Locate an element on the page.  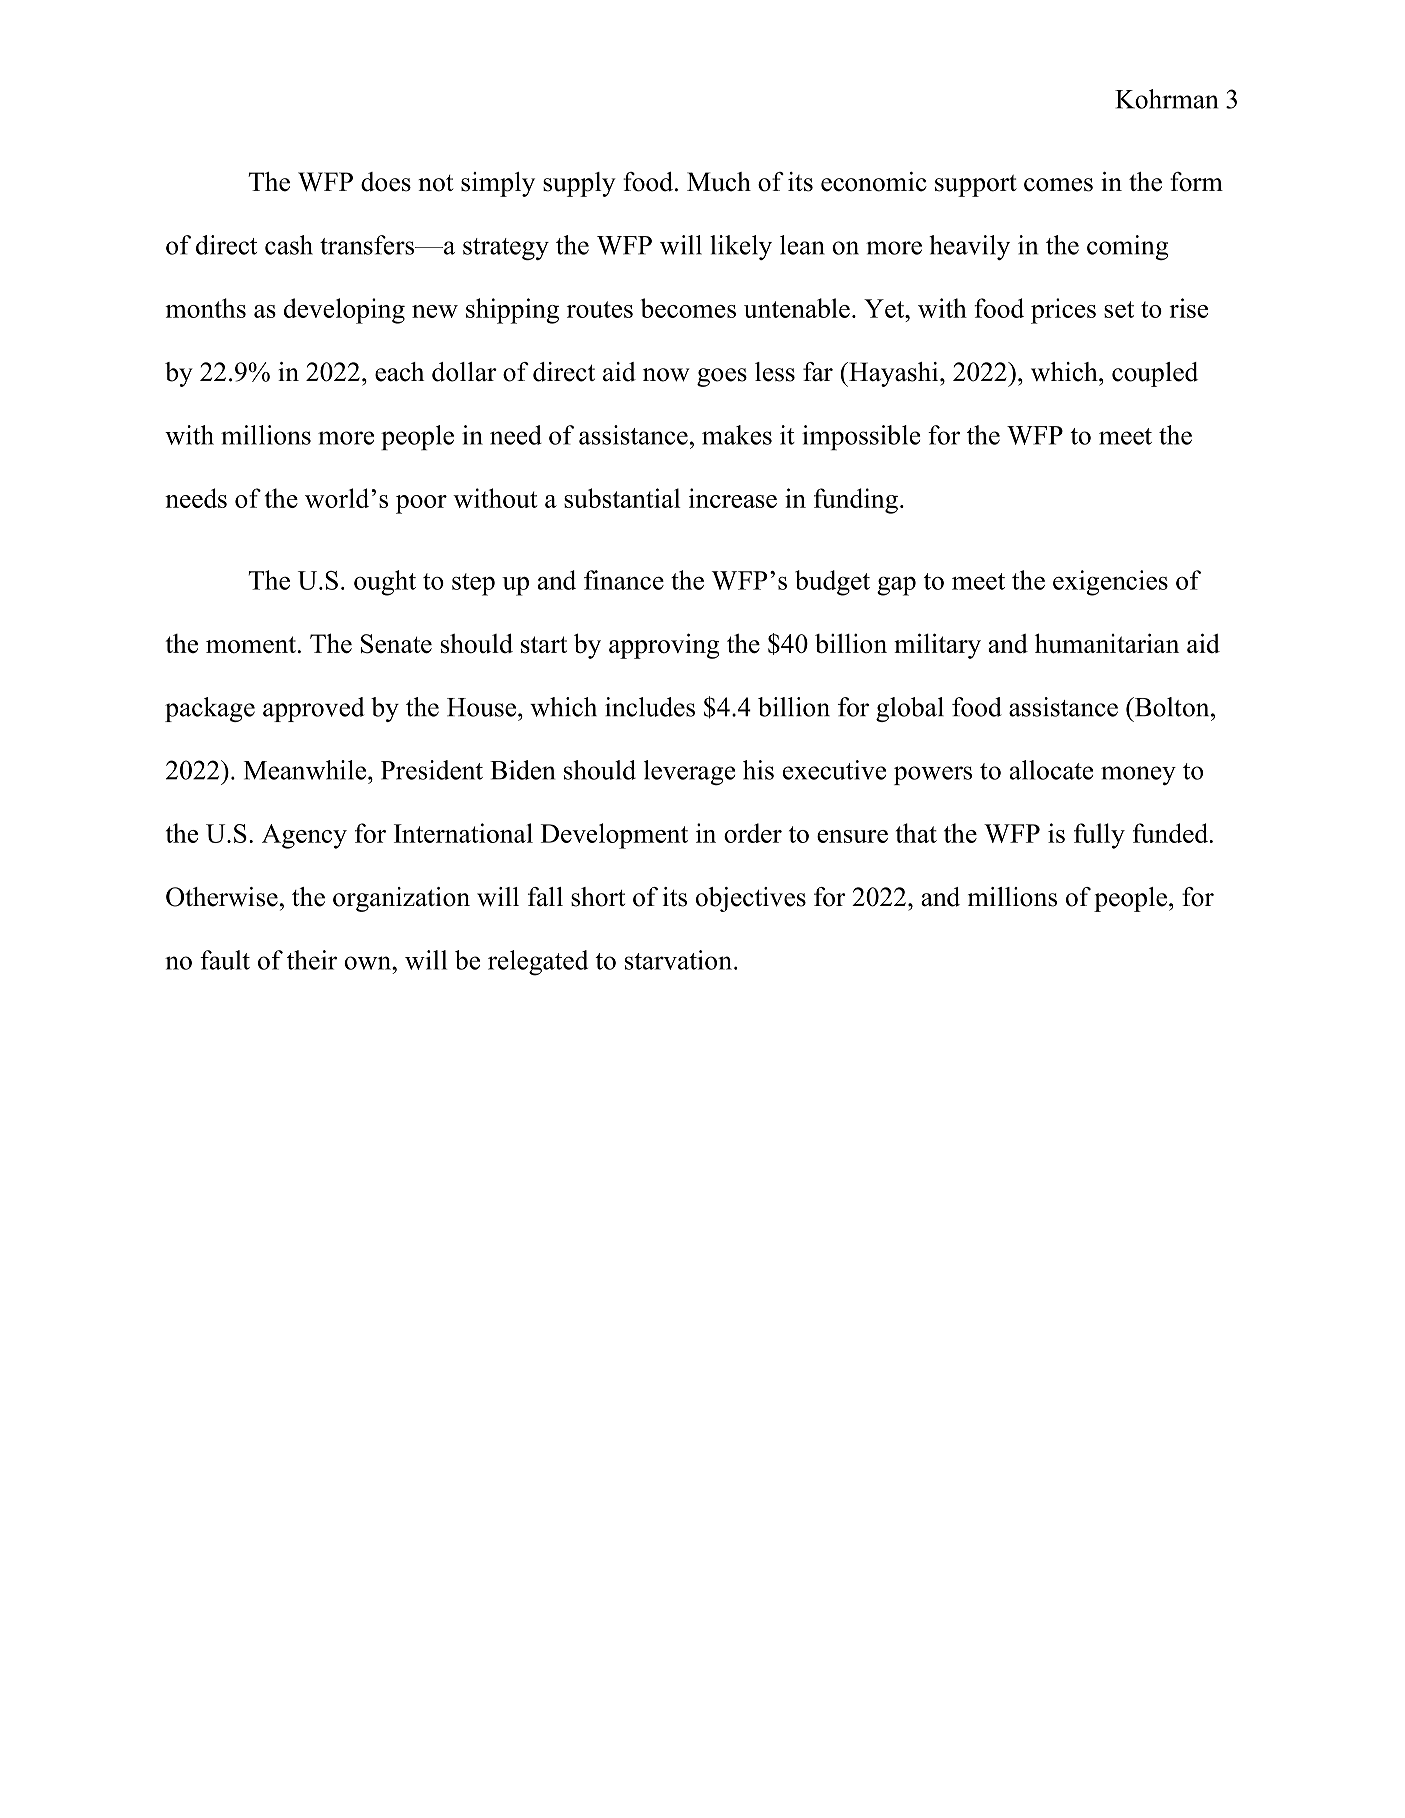
makes is located at coordinates (737, 435).
